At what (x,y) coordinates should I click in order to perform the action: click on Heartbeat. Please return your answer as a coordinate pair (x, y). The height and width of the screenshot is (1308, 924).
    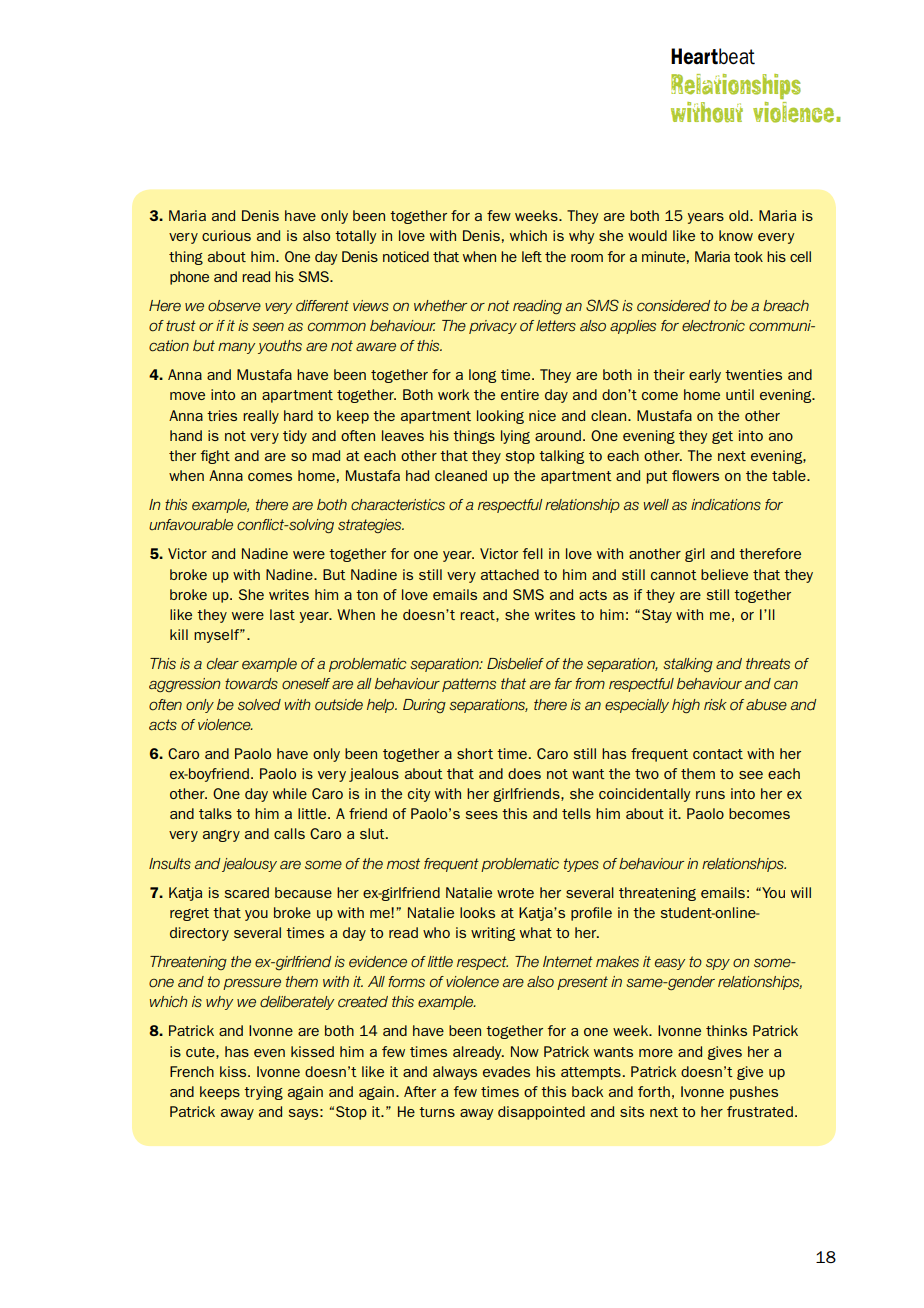
    Looking at the image, I should click on (713, 56).
